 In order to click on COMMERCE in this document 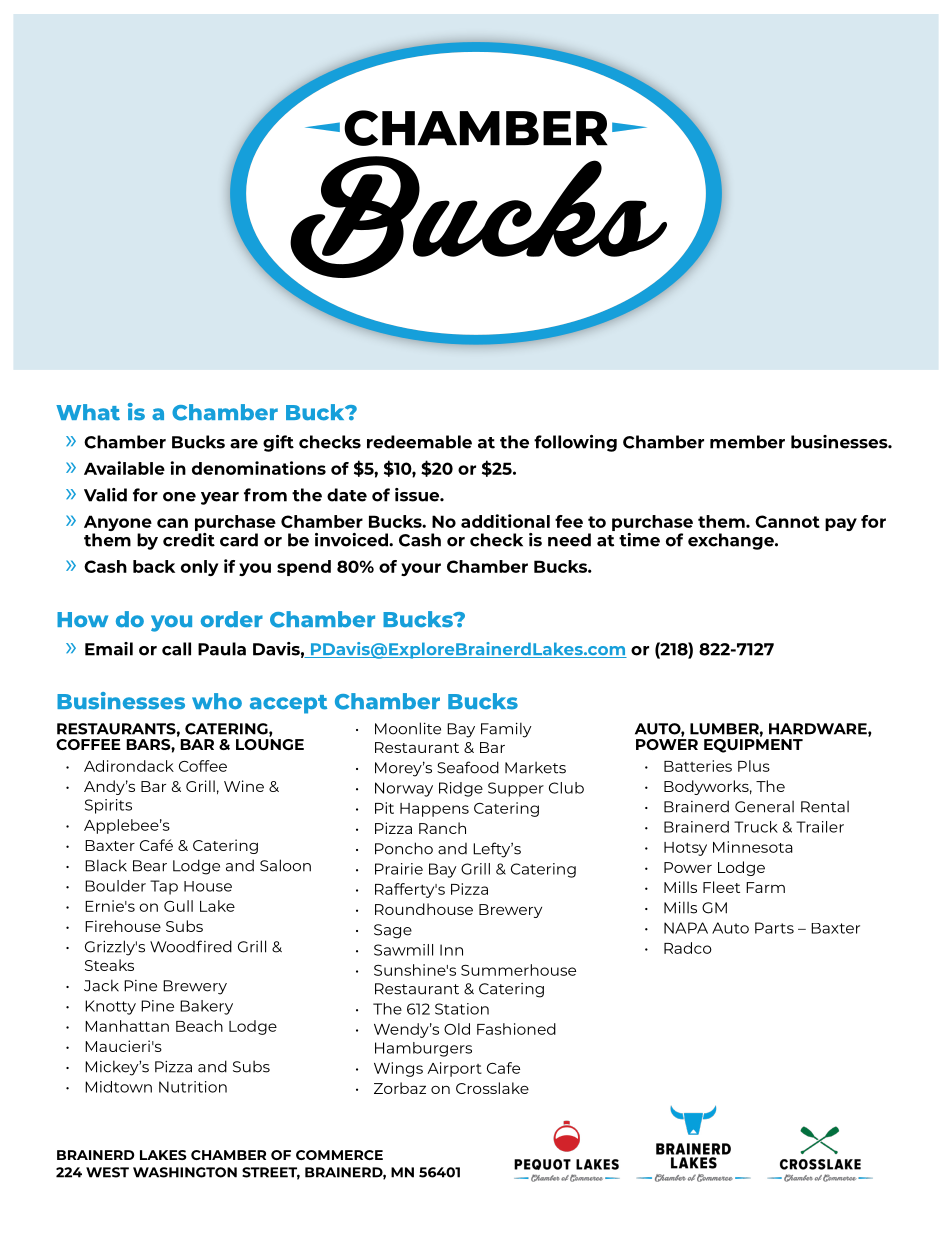, I will do `click(339, 1155)`.
